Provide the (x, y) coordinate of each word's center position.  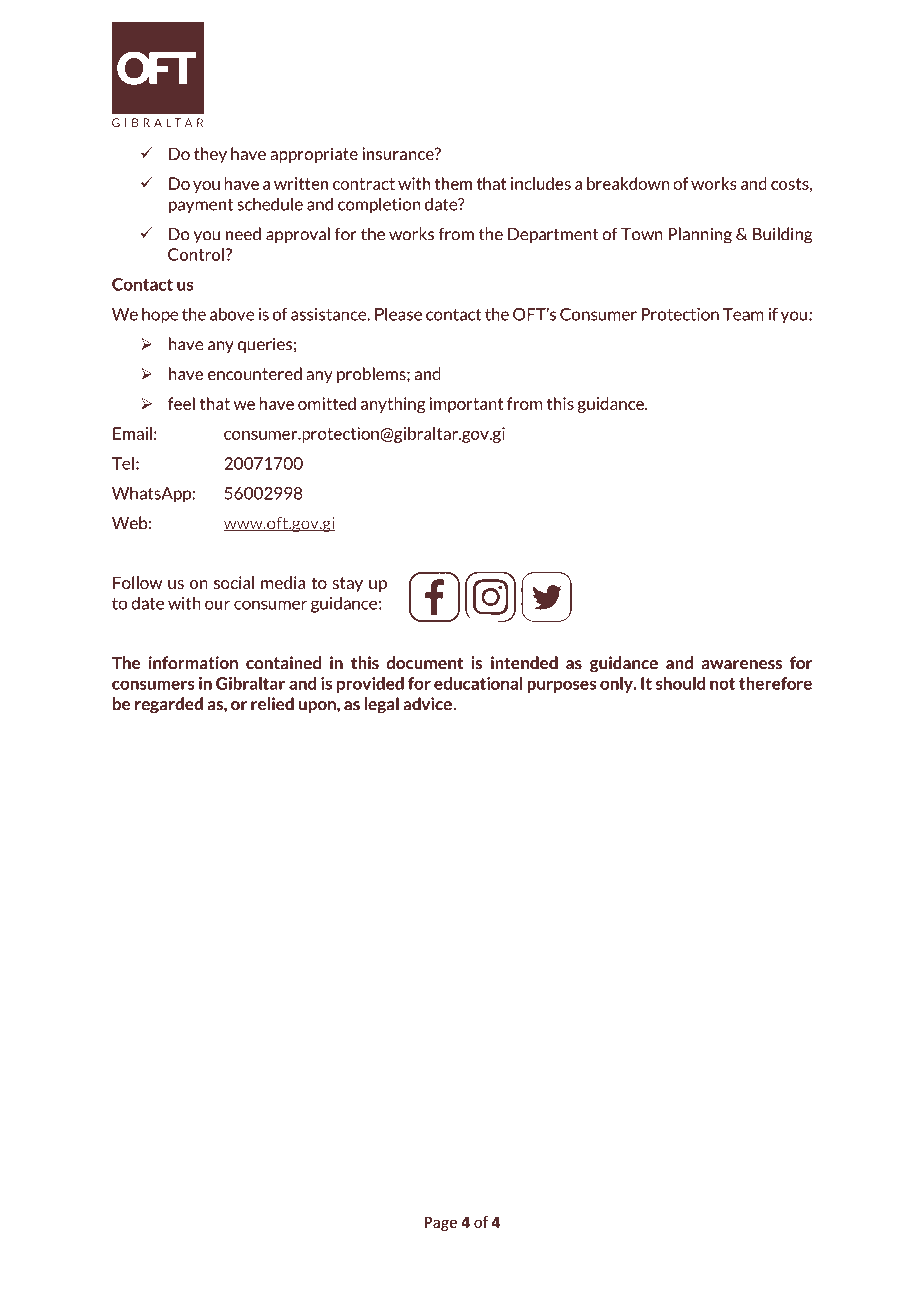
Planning (700, 235)
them (453, 183)
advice (428, 704)
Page (441, 1224)
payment (201, 206)
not (722, 684)
